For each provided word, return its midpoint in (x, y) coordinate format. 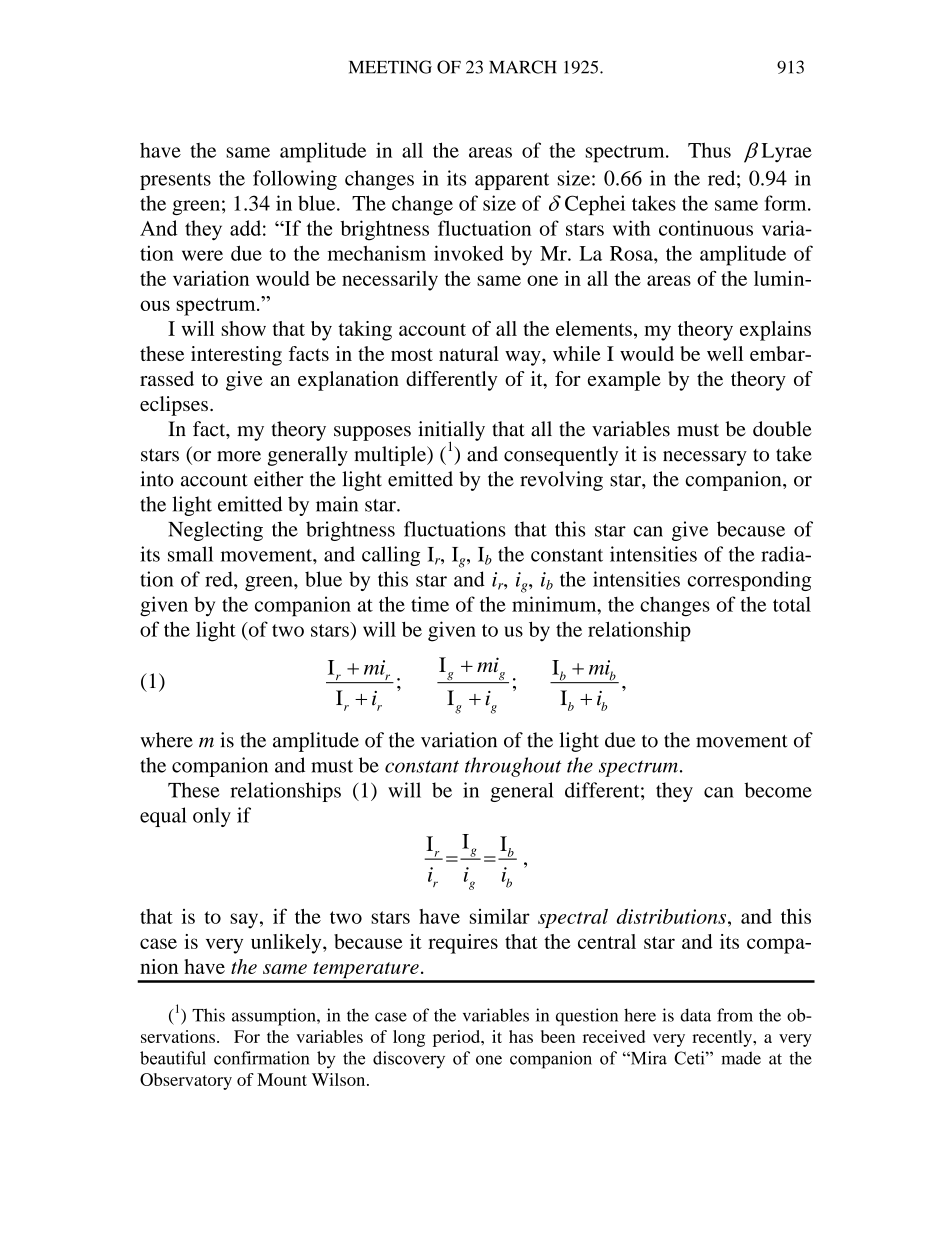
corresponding (749, 581)
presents (175, 181)
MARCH (523, 67)
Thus (709, 150)
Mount (282, 1079)
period (458, 1038)
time (430, 604)
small (190, 554)
